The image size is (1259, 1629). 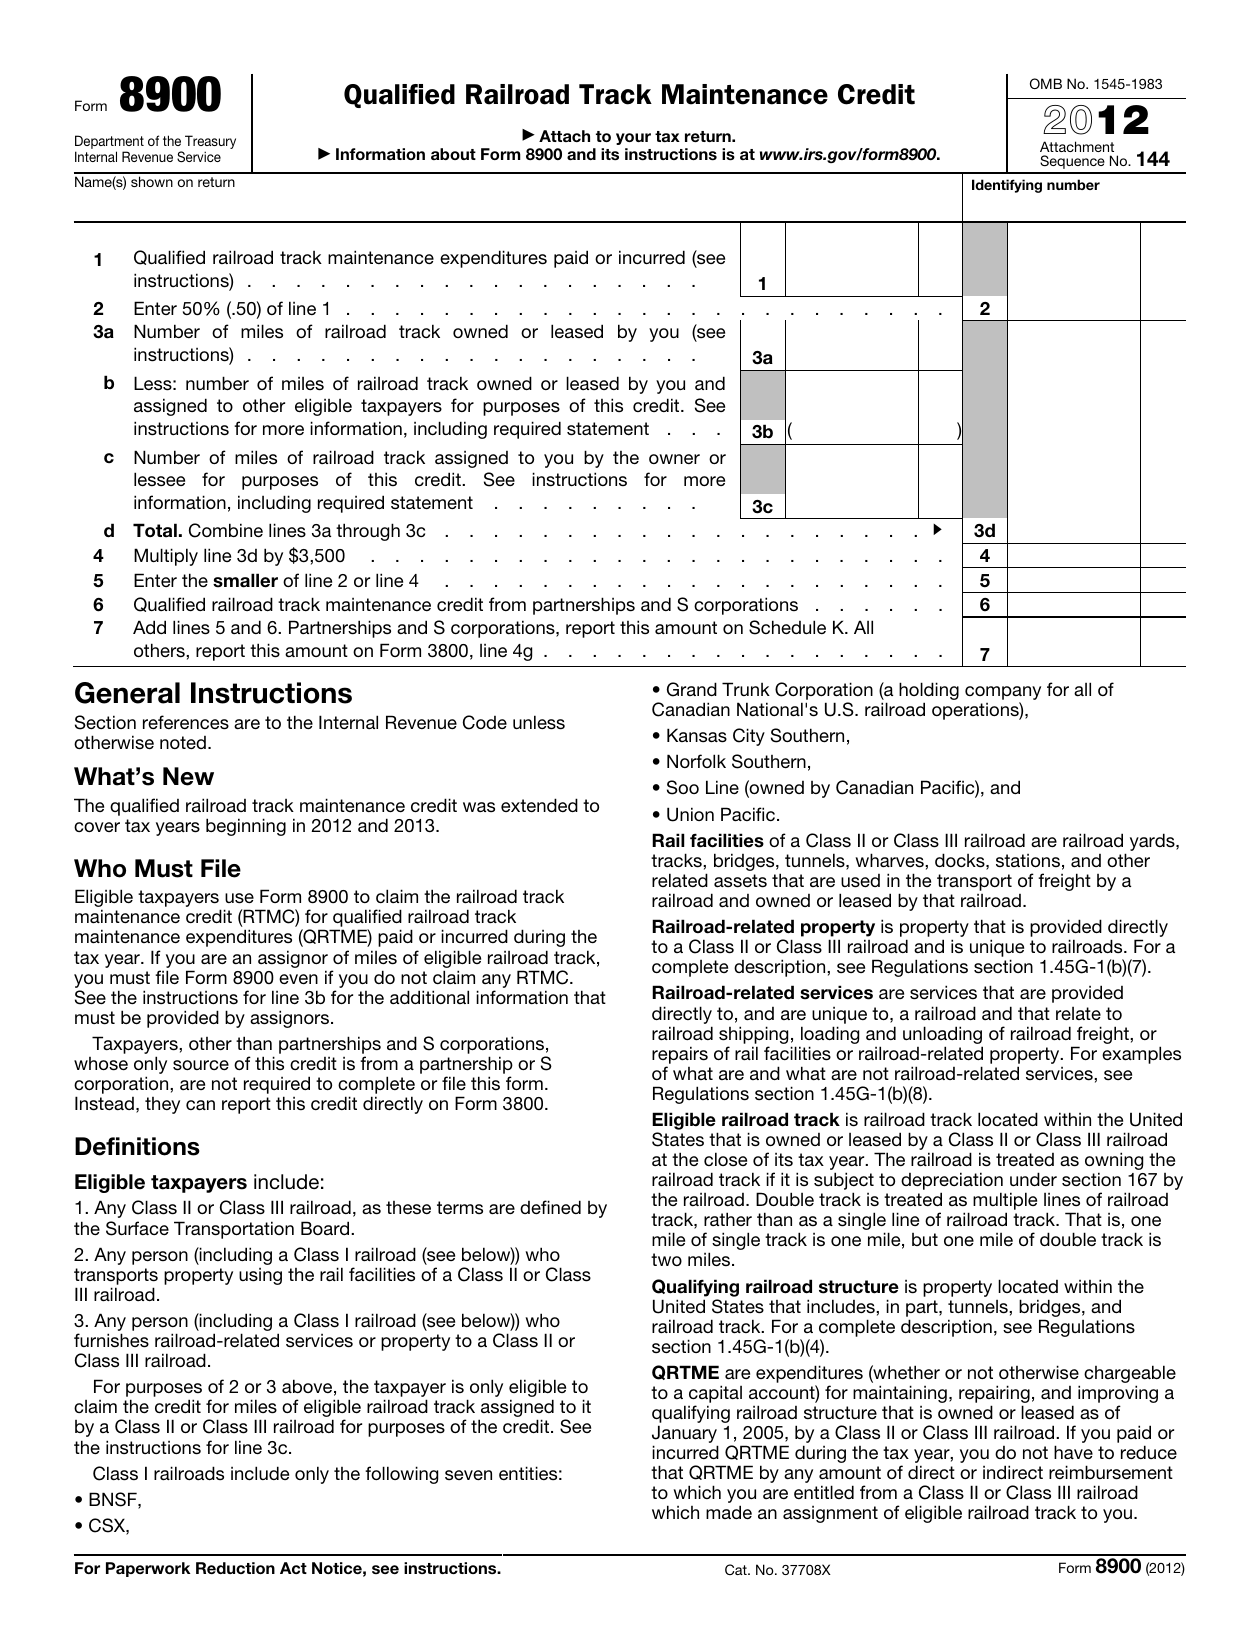 I want to click on your, so click(x=633, y=139).
